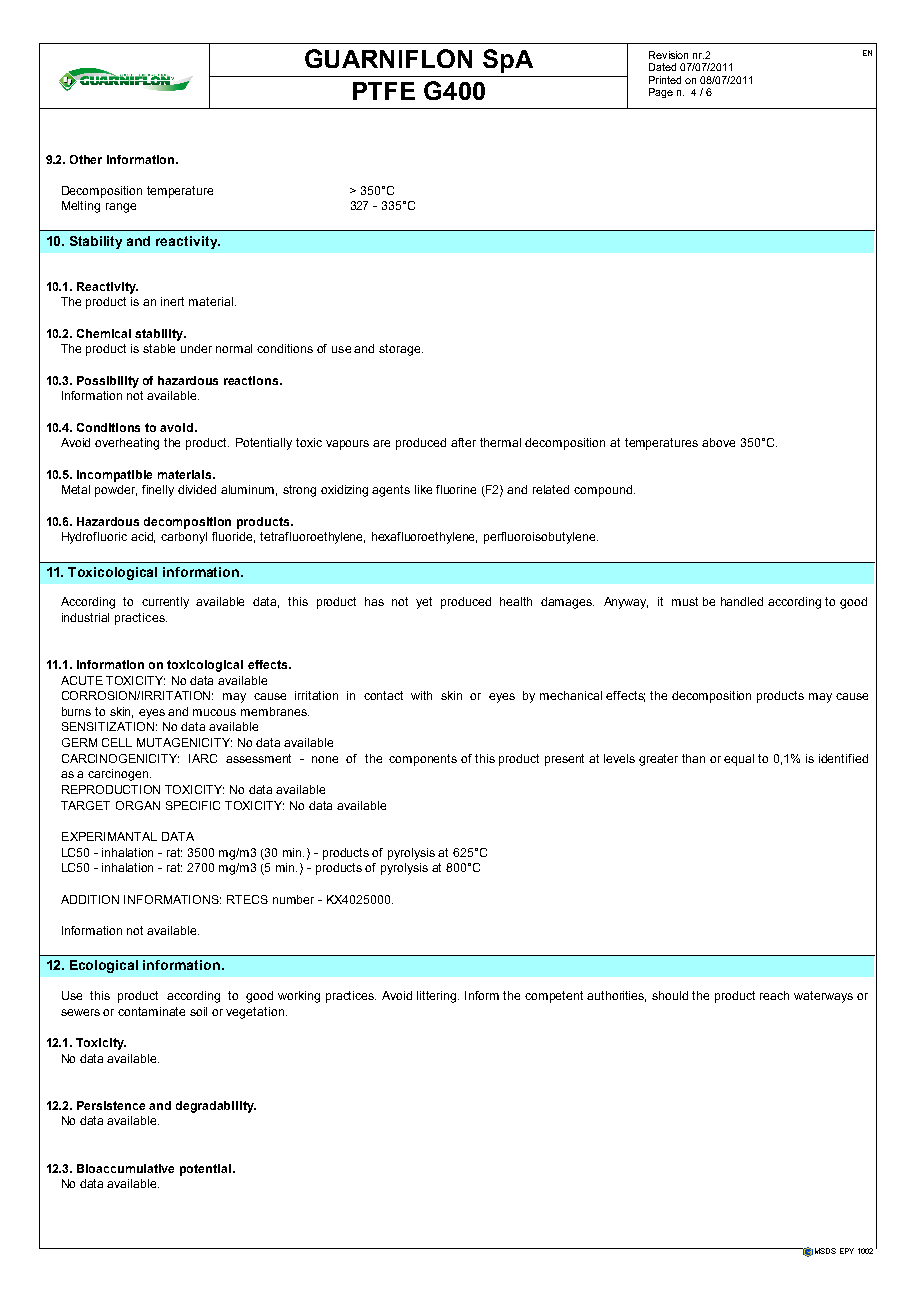  What do you see at coordinates (125, 1168) in the document?
I see `Bioaccumulative` at bounding box center [125, 1168].
